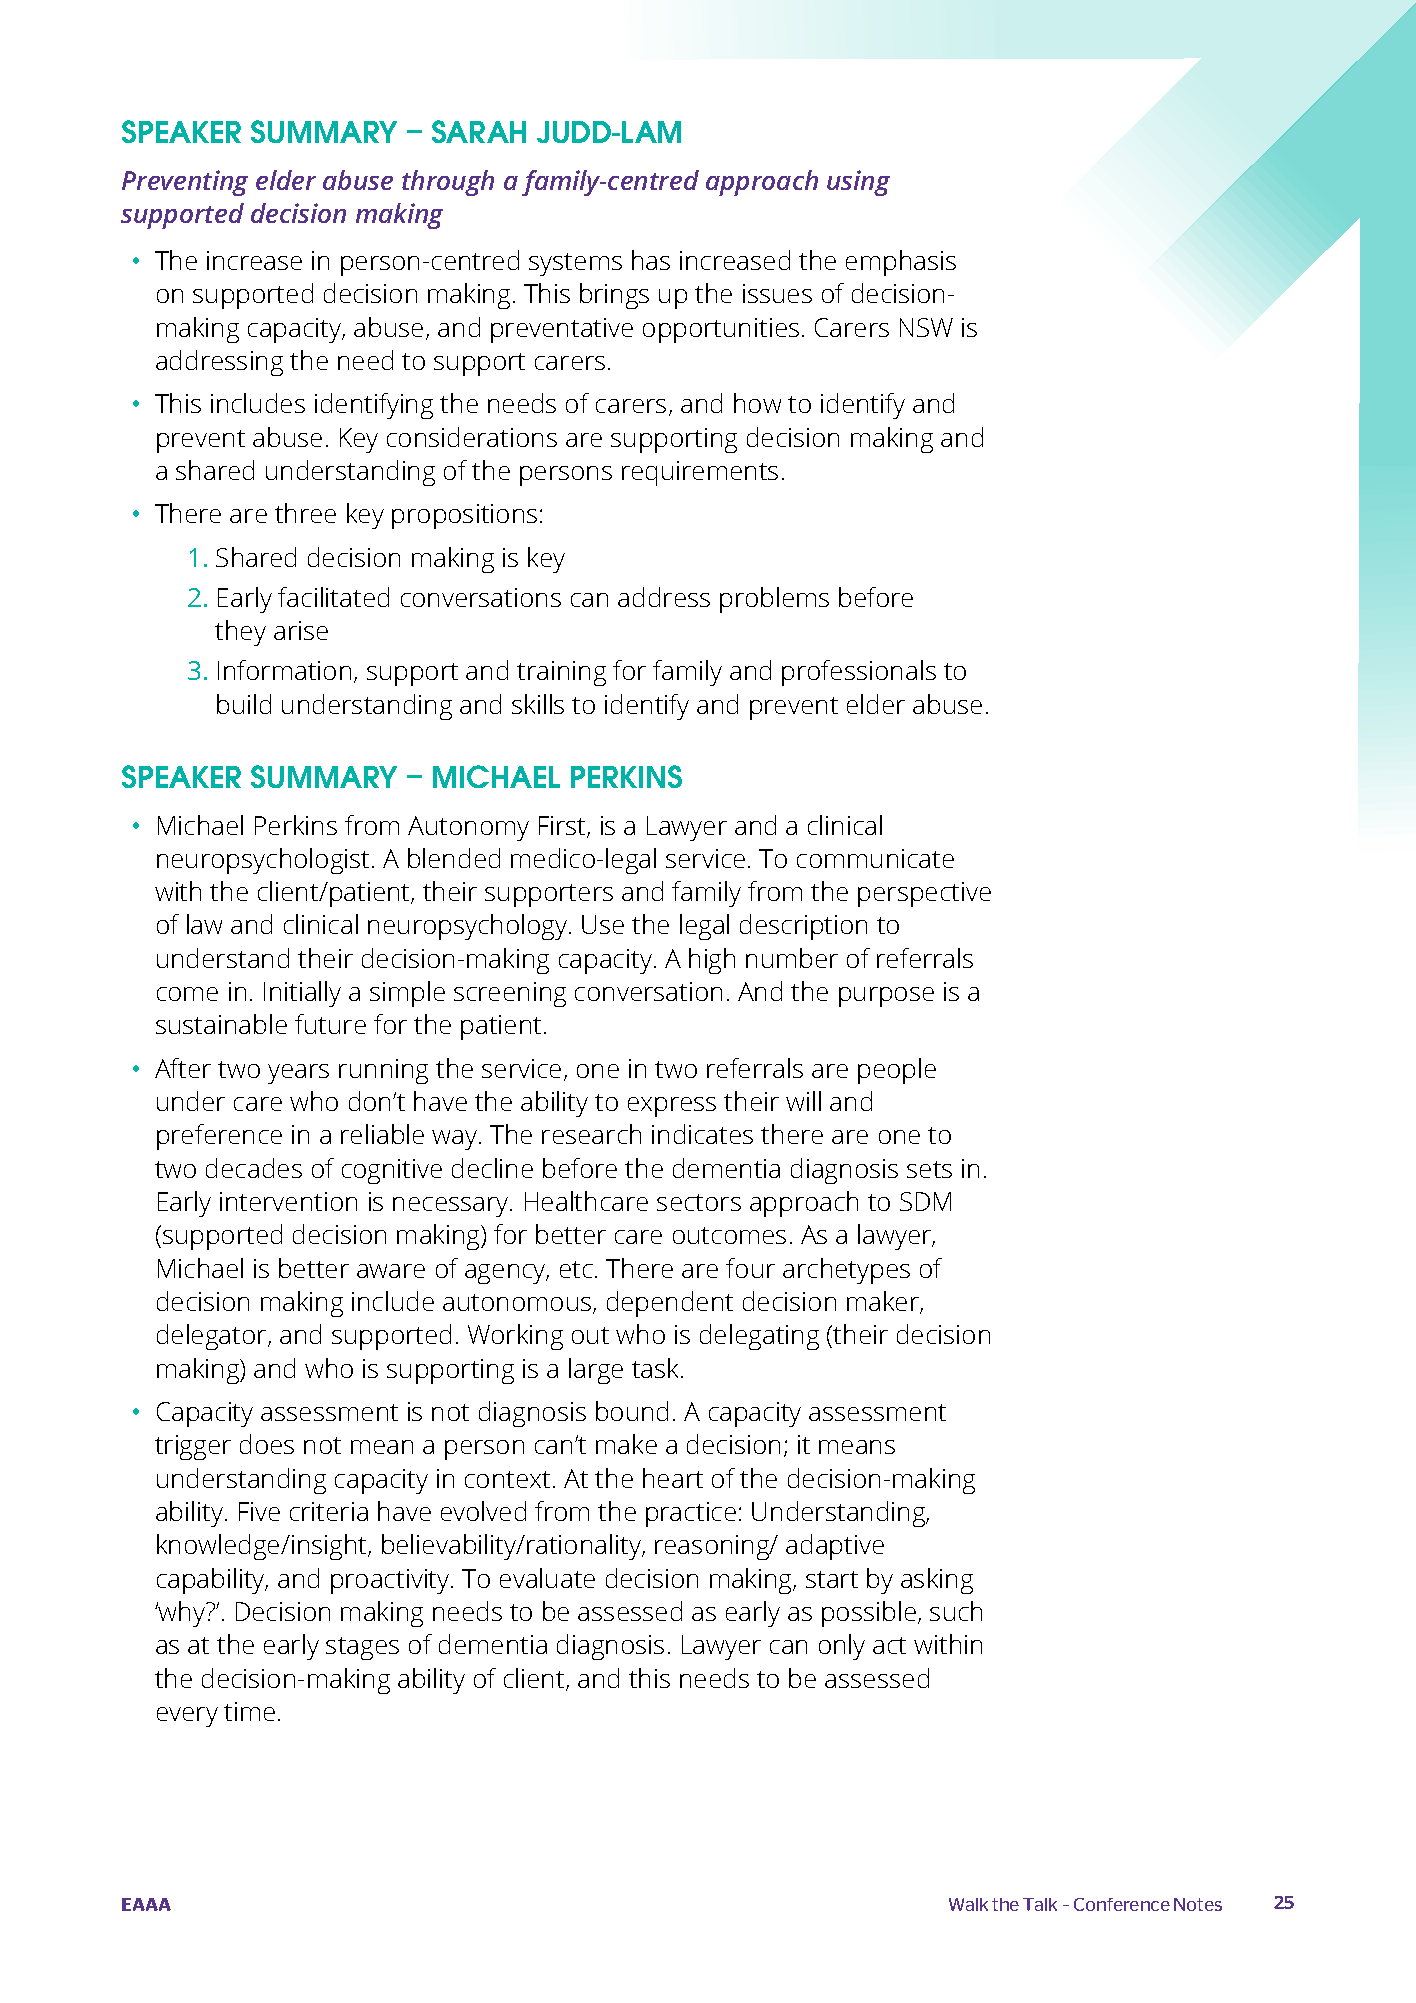  I want to click on through, so click(448, 183).
